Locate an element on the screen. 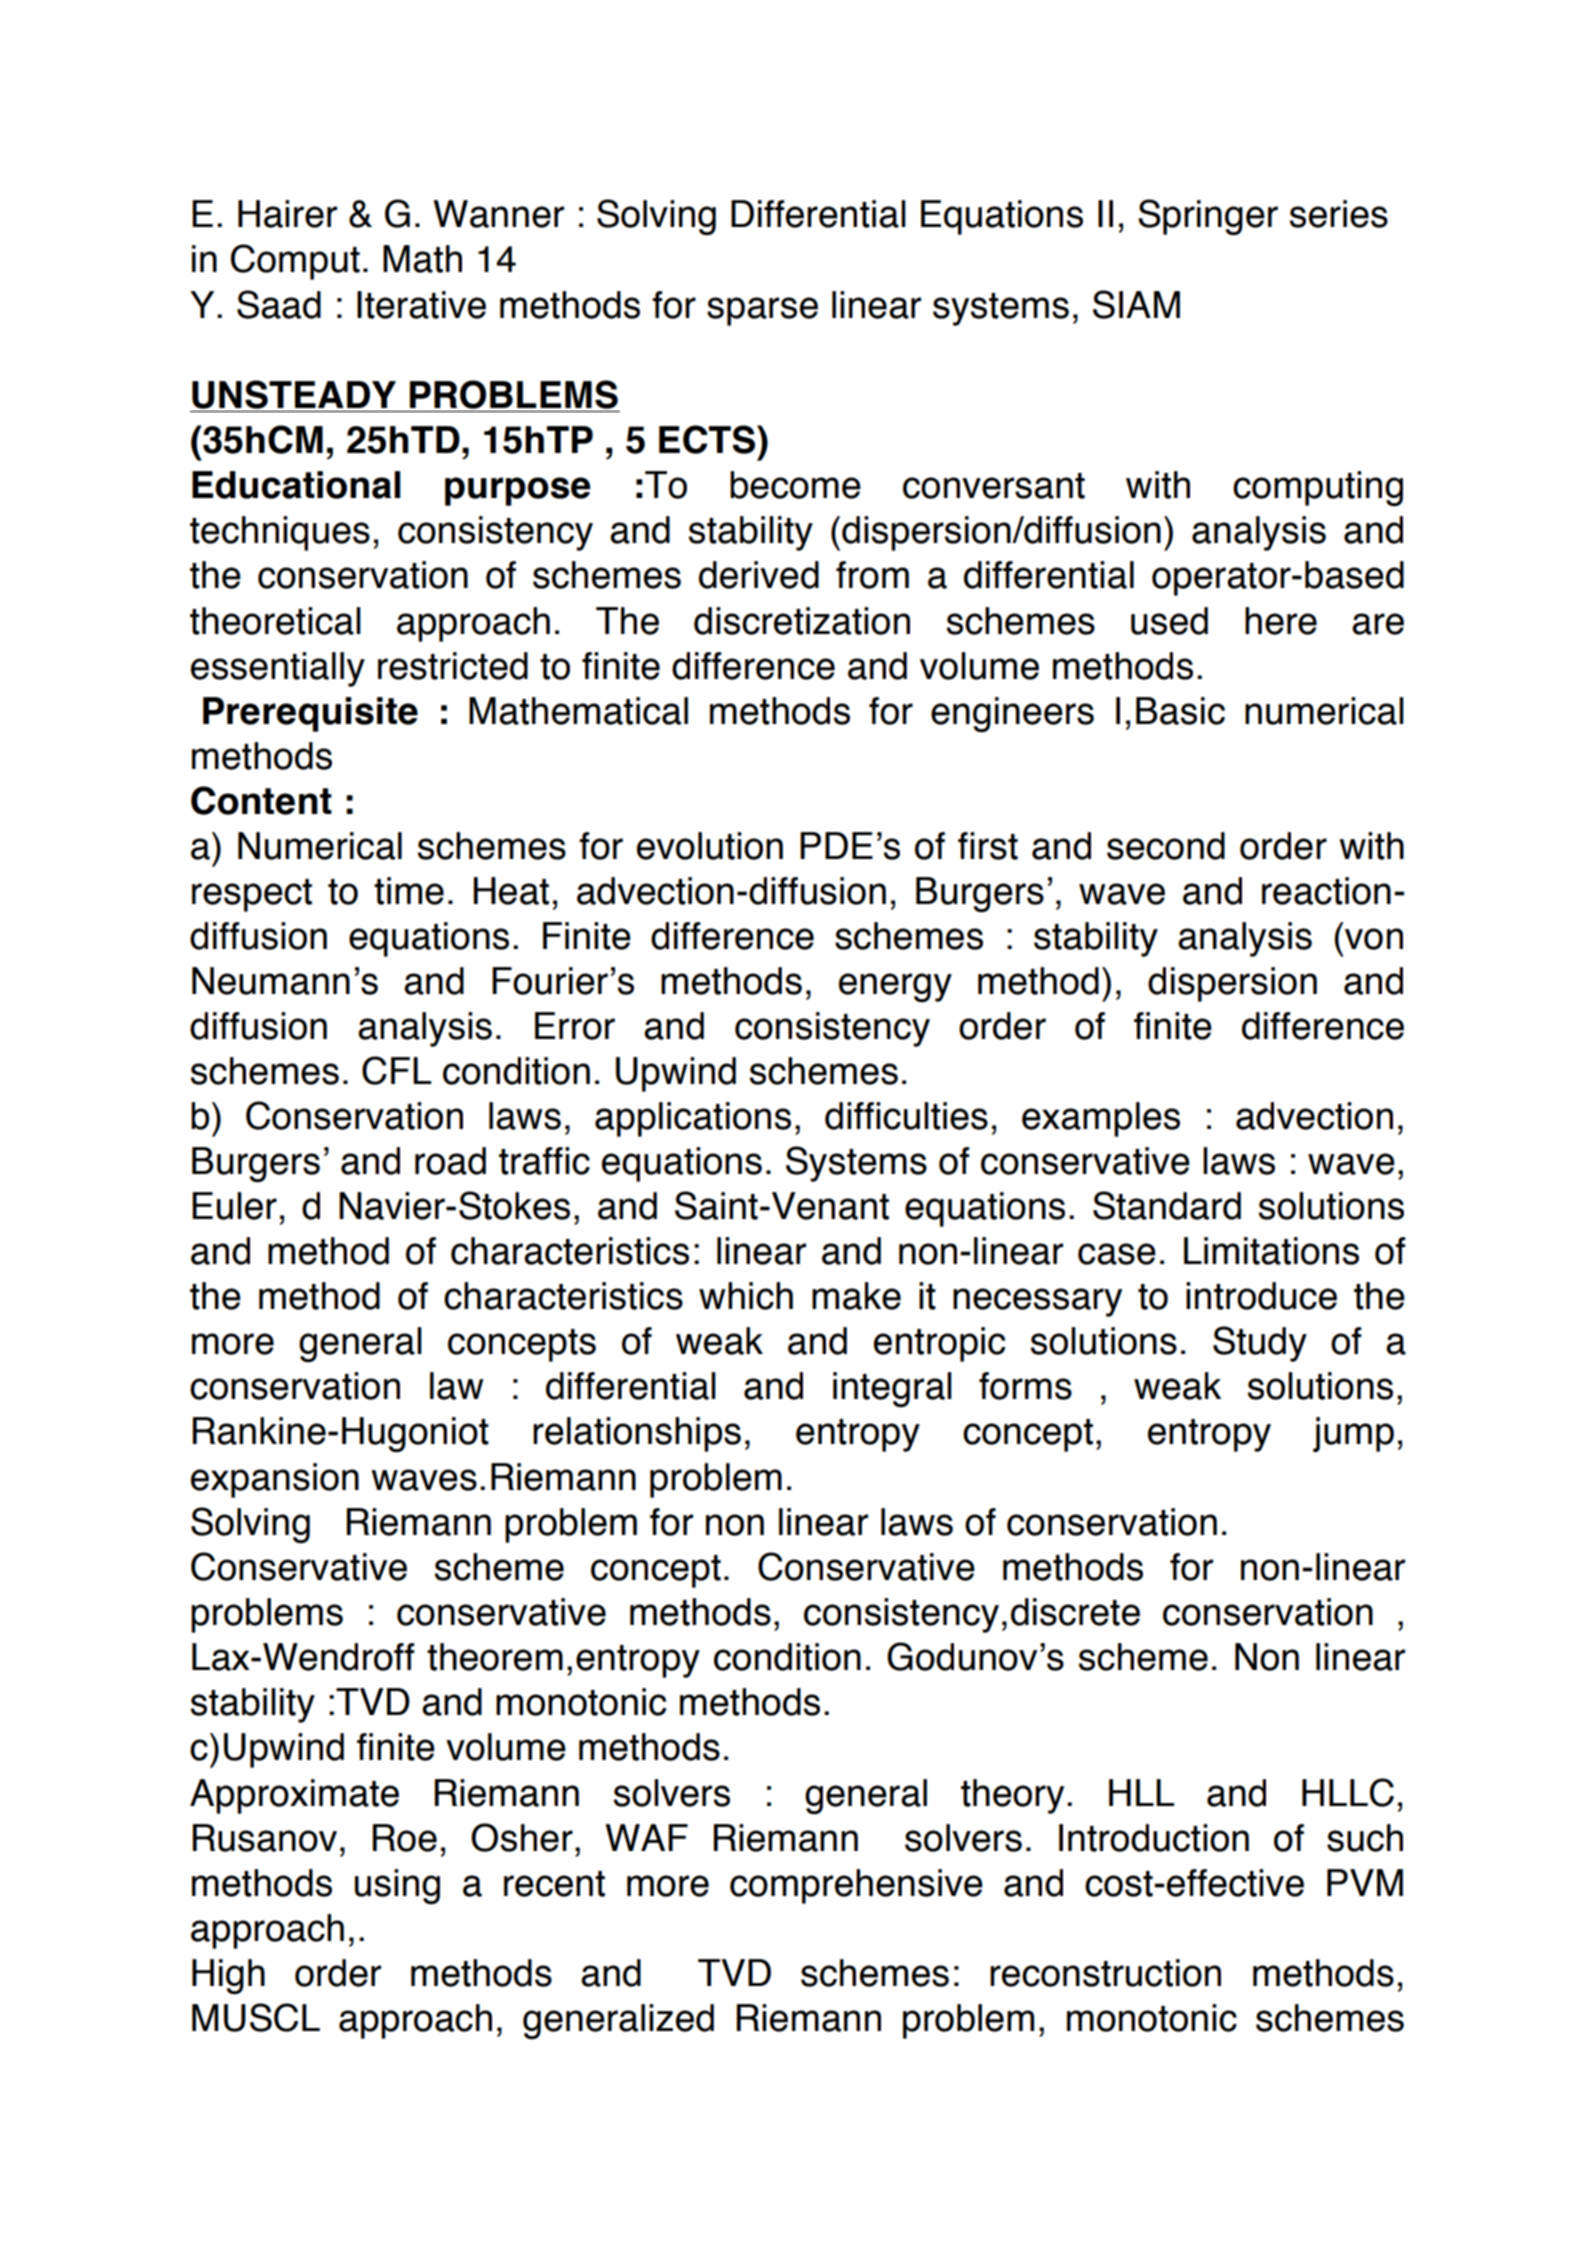  sparse is located at coordinates (762, 311).
